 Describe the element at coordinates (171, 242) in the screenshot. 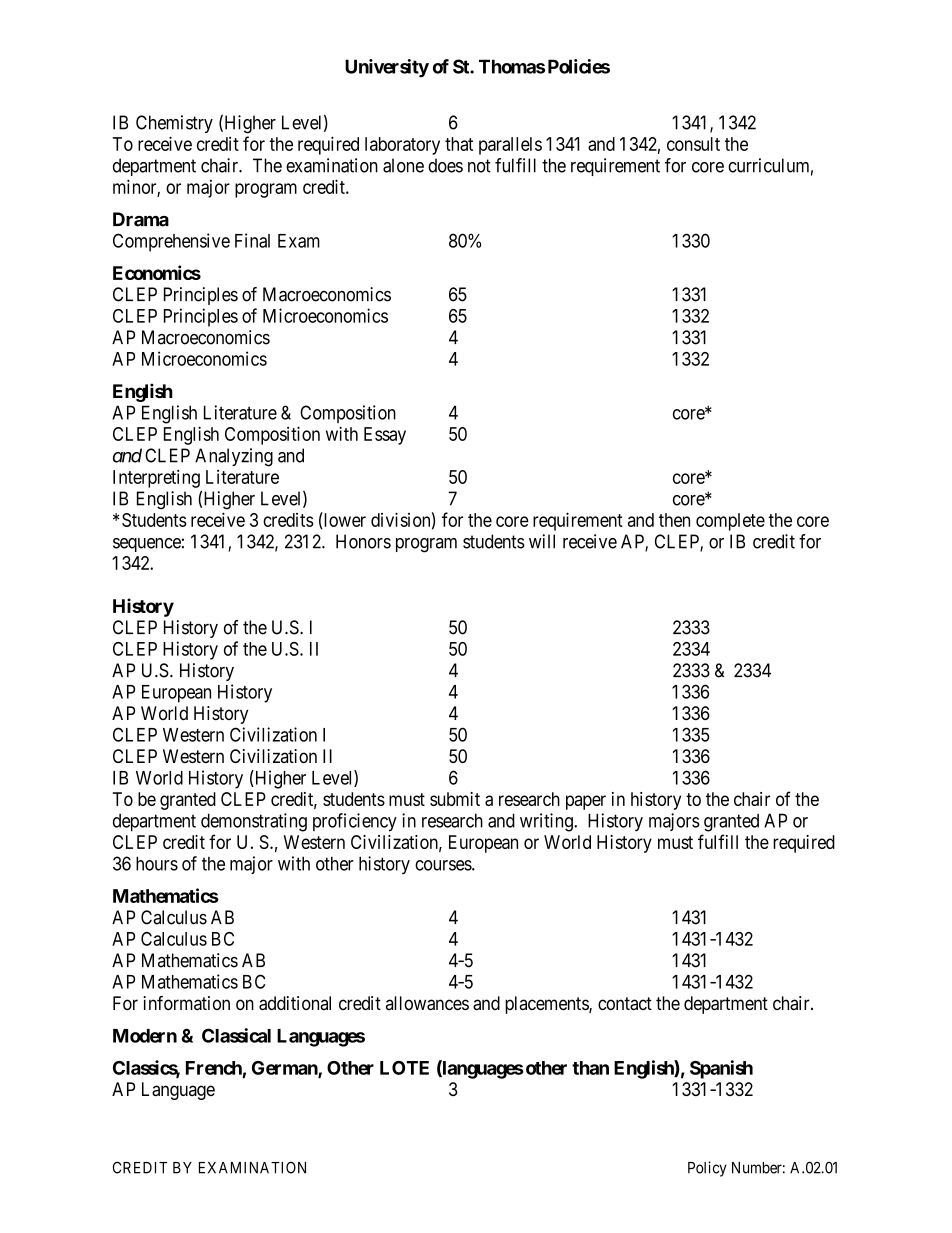

I see `Comprehensive` at that location.
